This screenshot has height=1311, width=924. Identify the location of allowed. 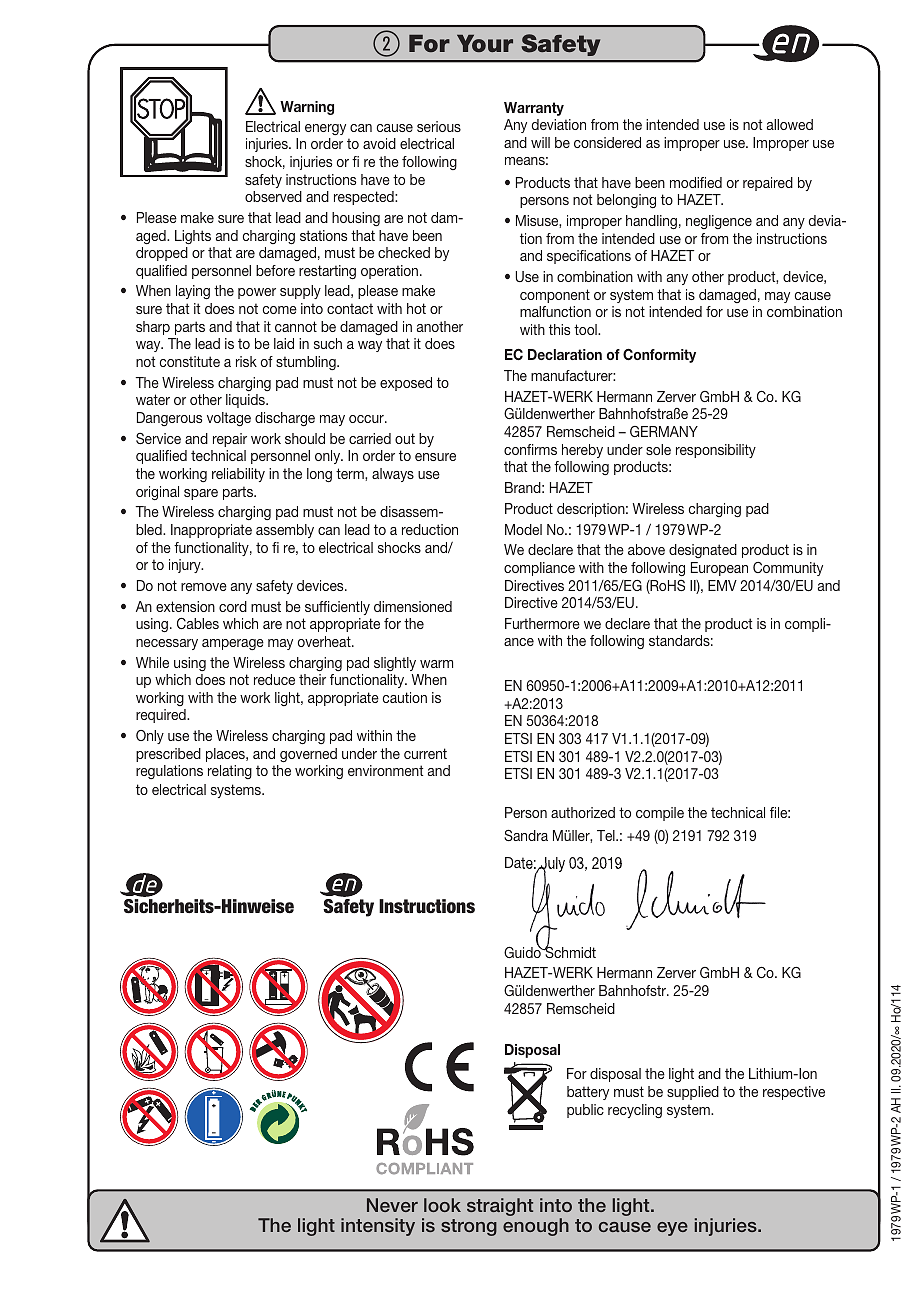
(790, 124).
